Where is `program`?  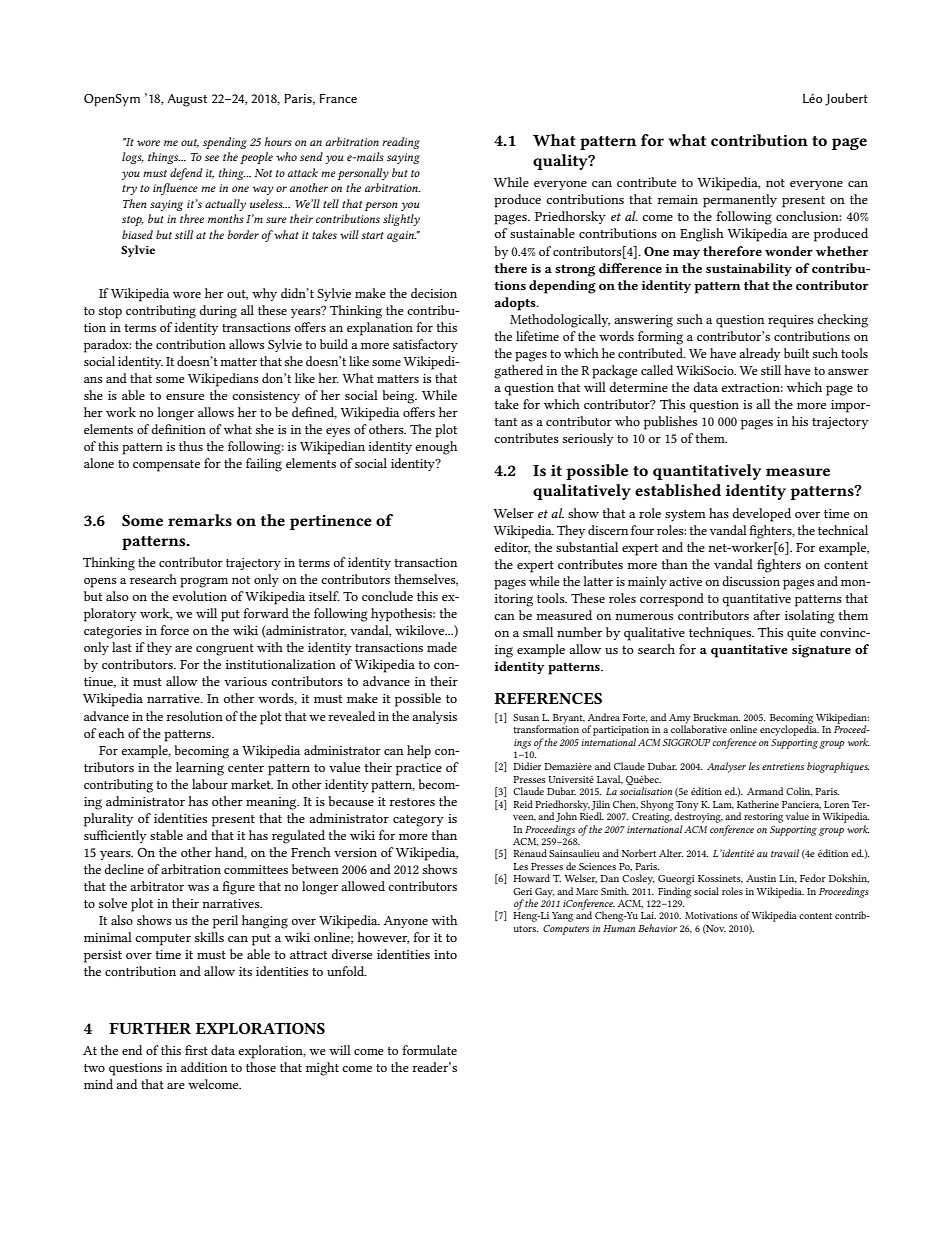
program is located at coordinates (204, 582).
